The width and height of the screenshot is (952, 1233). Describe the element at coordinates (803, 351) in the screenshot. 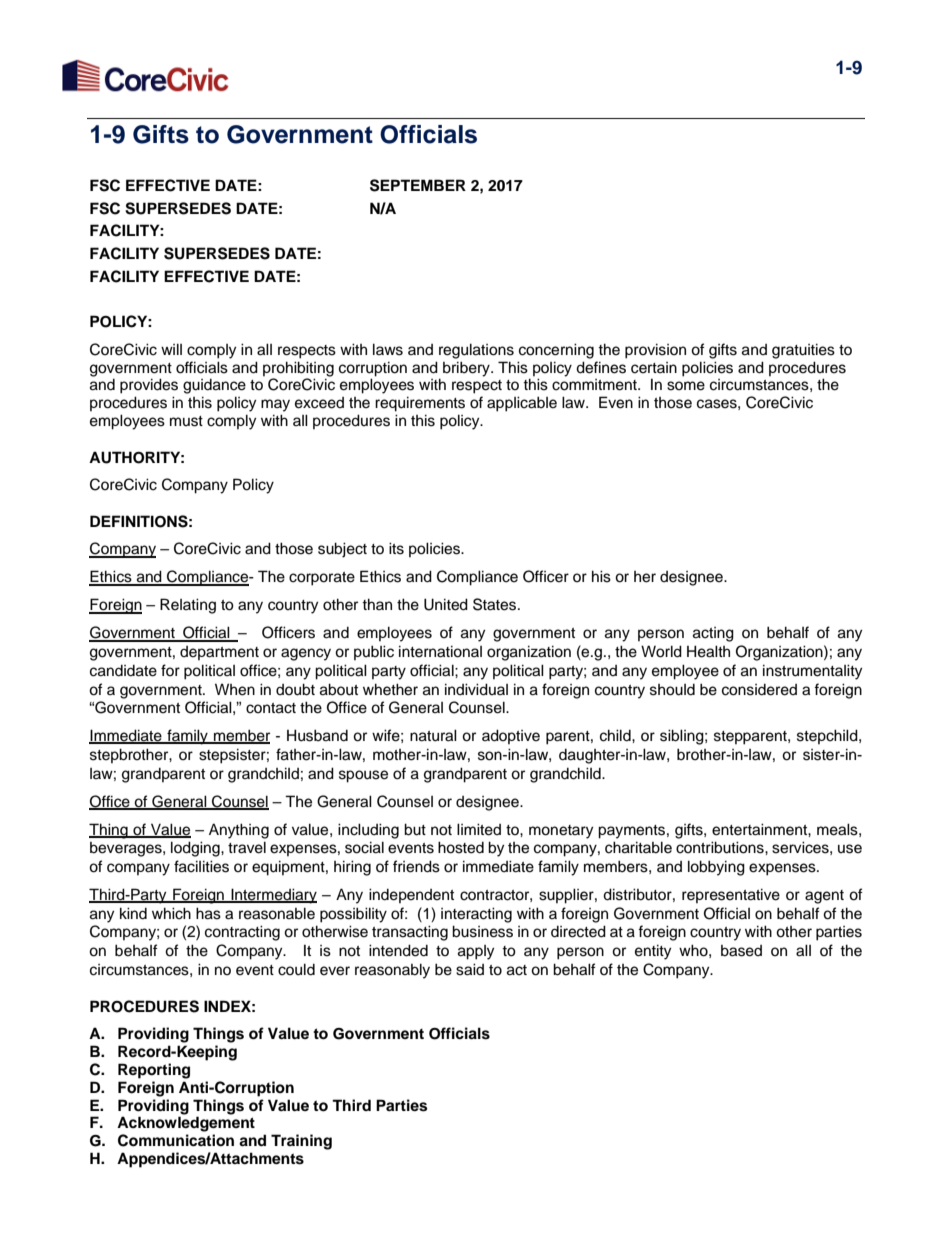

I see `gratuities` at that location.
